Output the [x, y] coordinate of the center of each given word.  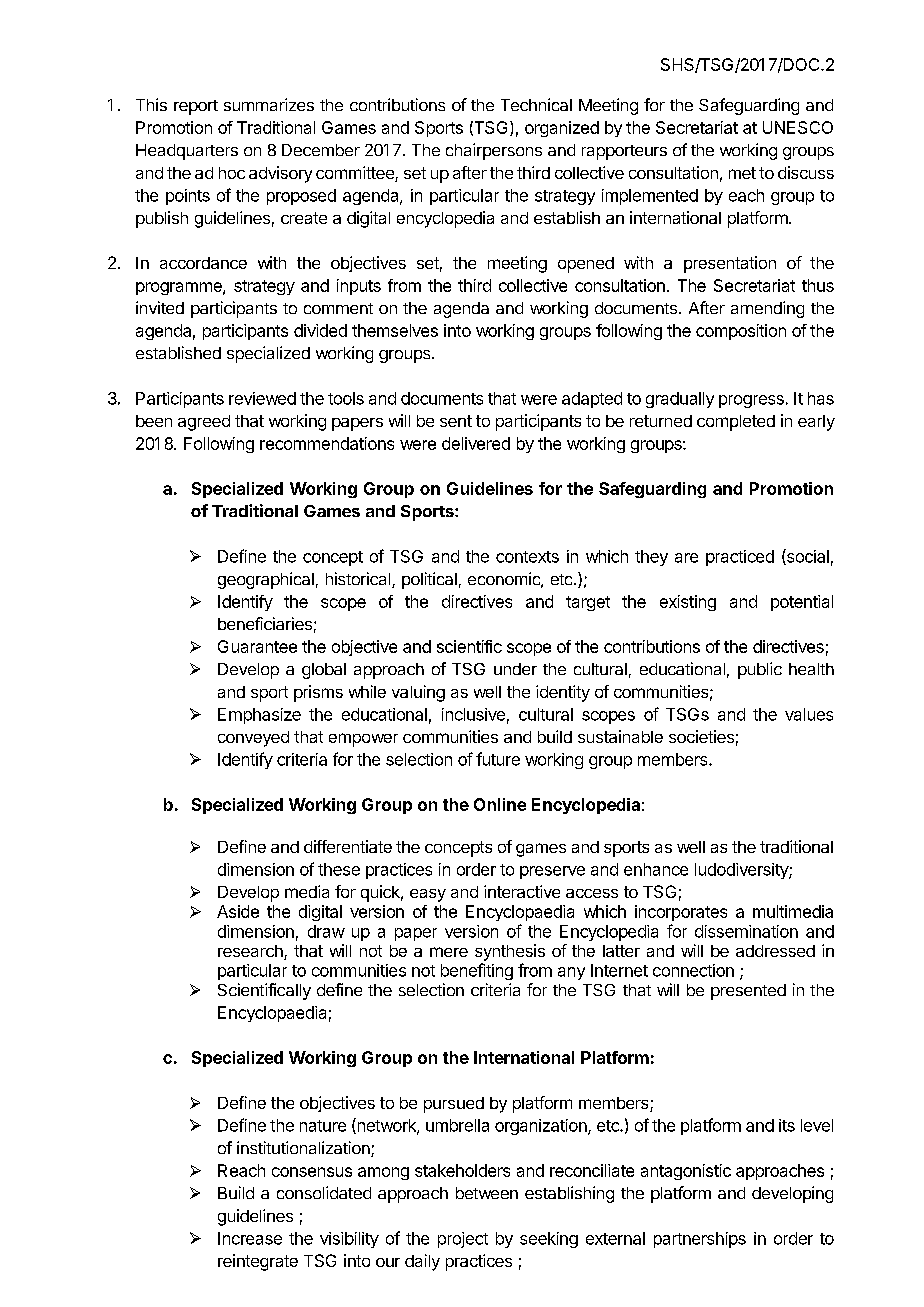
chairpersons [494, 151]
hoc [232, 173]
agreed [204, 423]
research [251, 952]
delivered [476, 443]
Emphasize [259, 716]
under [515, 669]
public [760, 670]
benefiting [477, 971]
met [742, 173]
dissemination [746, 931]
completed [736, 423]
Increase [250, 1238]
